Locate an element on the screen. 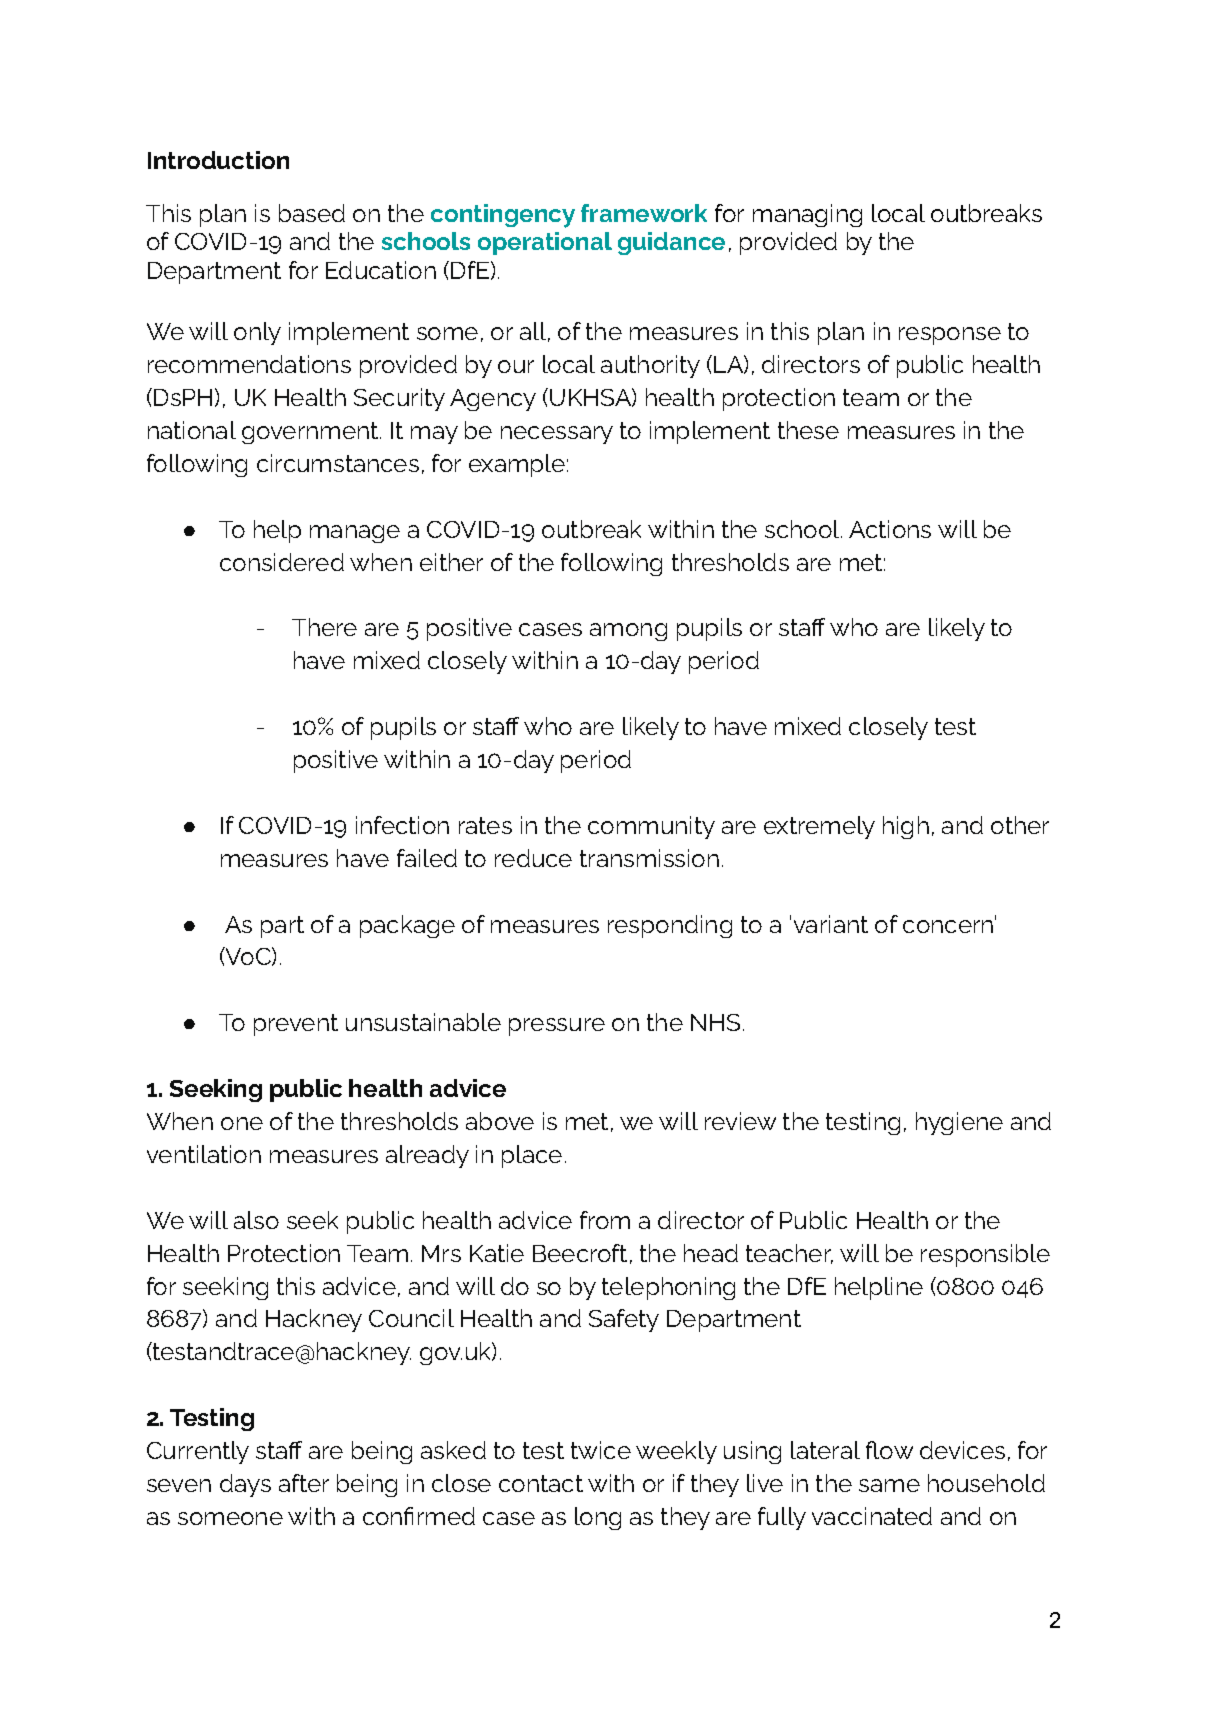 Image resolution: width=1210 pixels, height=1710 pixels. based is located at coordinates (312, 213).
